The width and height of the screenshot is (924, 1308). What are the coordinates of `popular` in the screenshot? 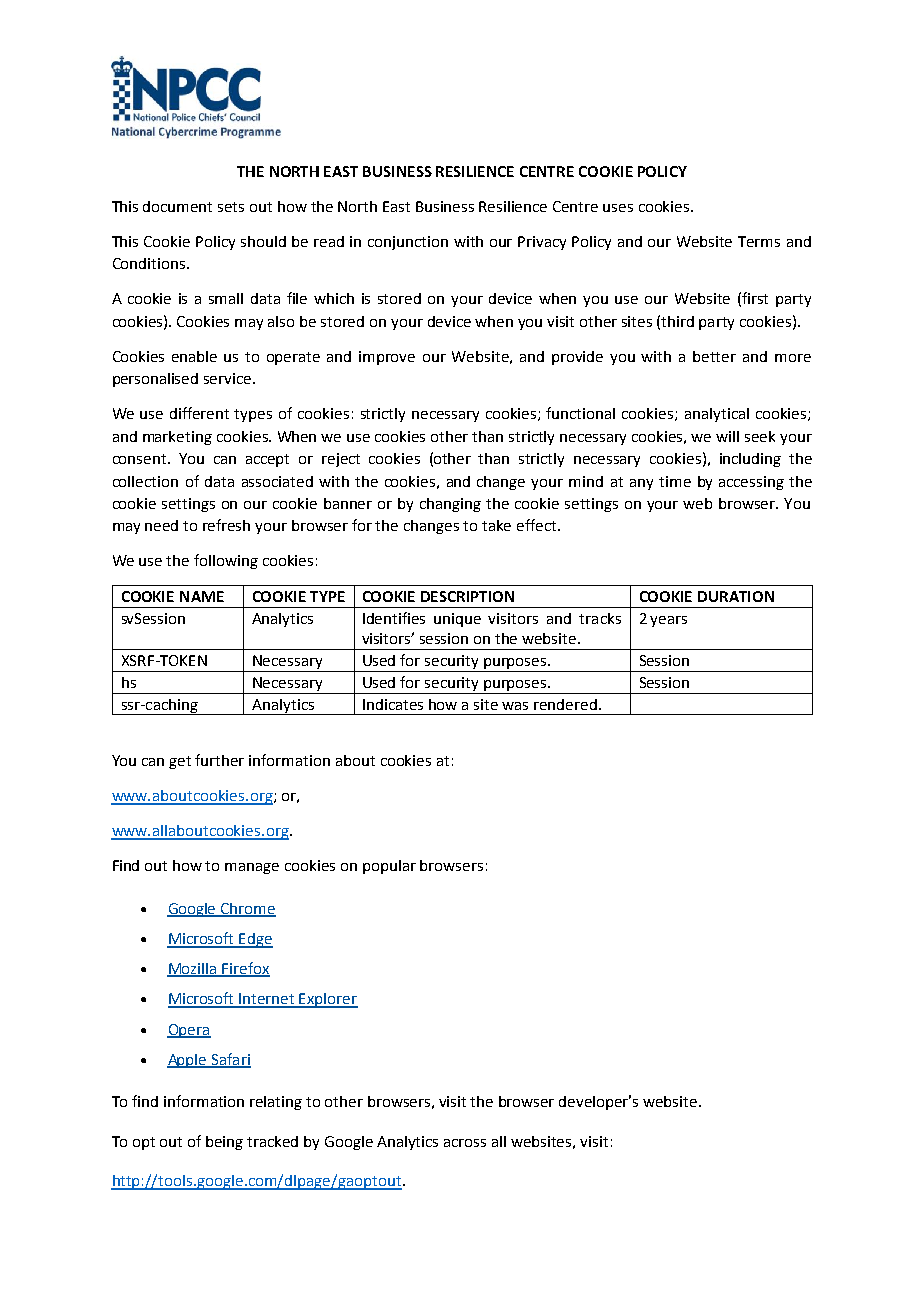 It's located at (389, 867).
